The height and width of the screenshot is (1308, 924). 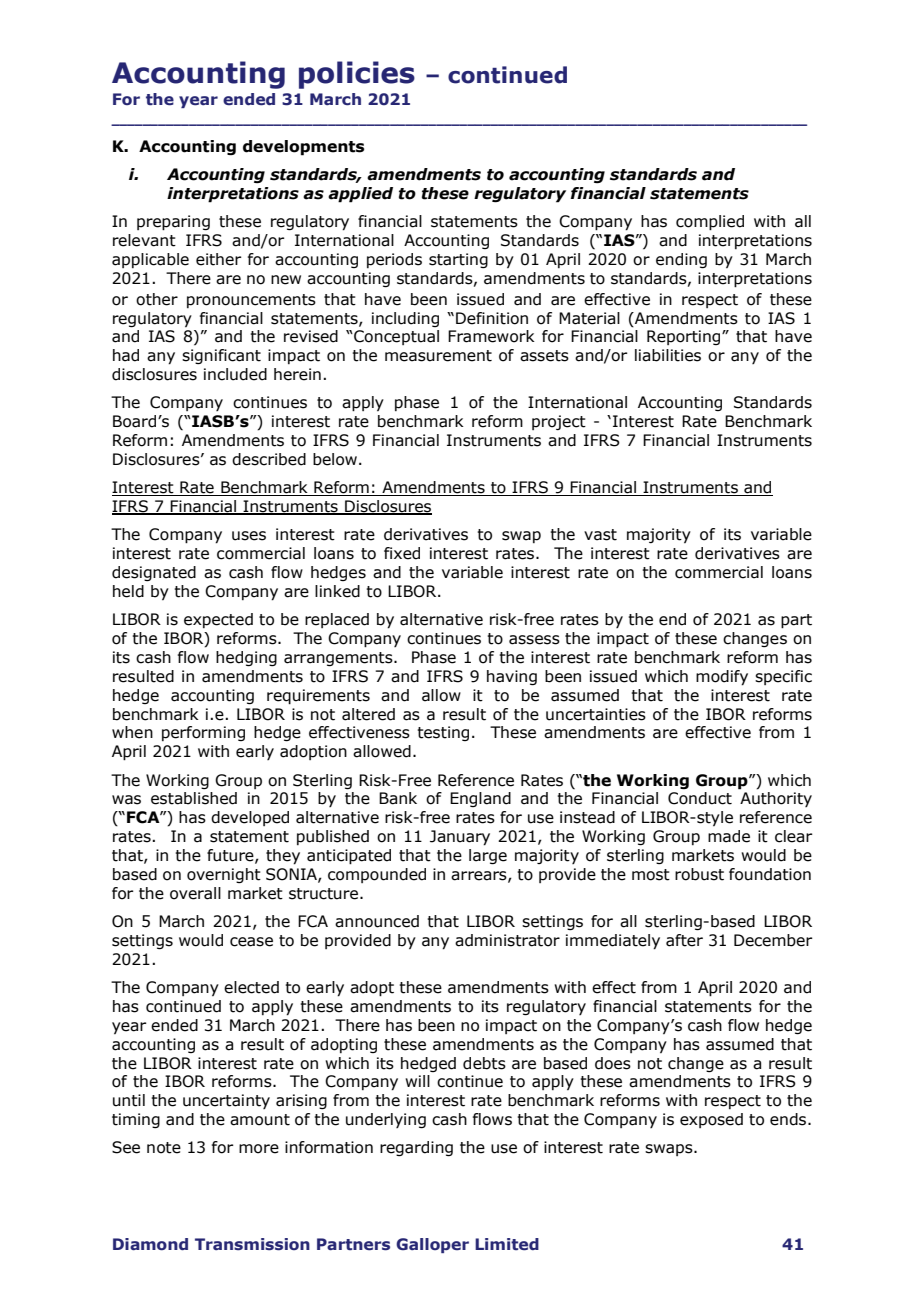 What do you see at coordinates (357, 75) in the screenshot?
I see `policies` at bounding box center [357, 75].
